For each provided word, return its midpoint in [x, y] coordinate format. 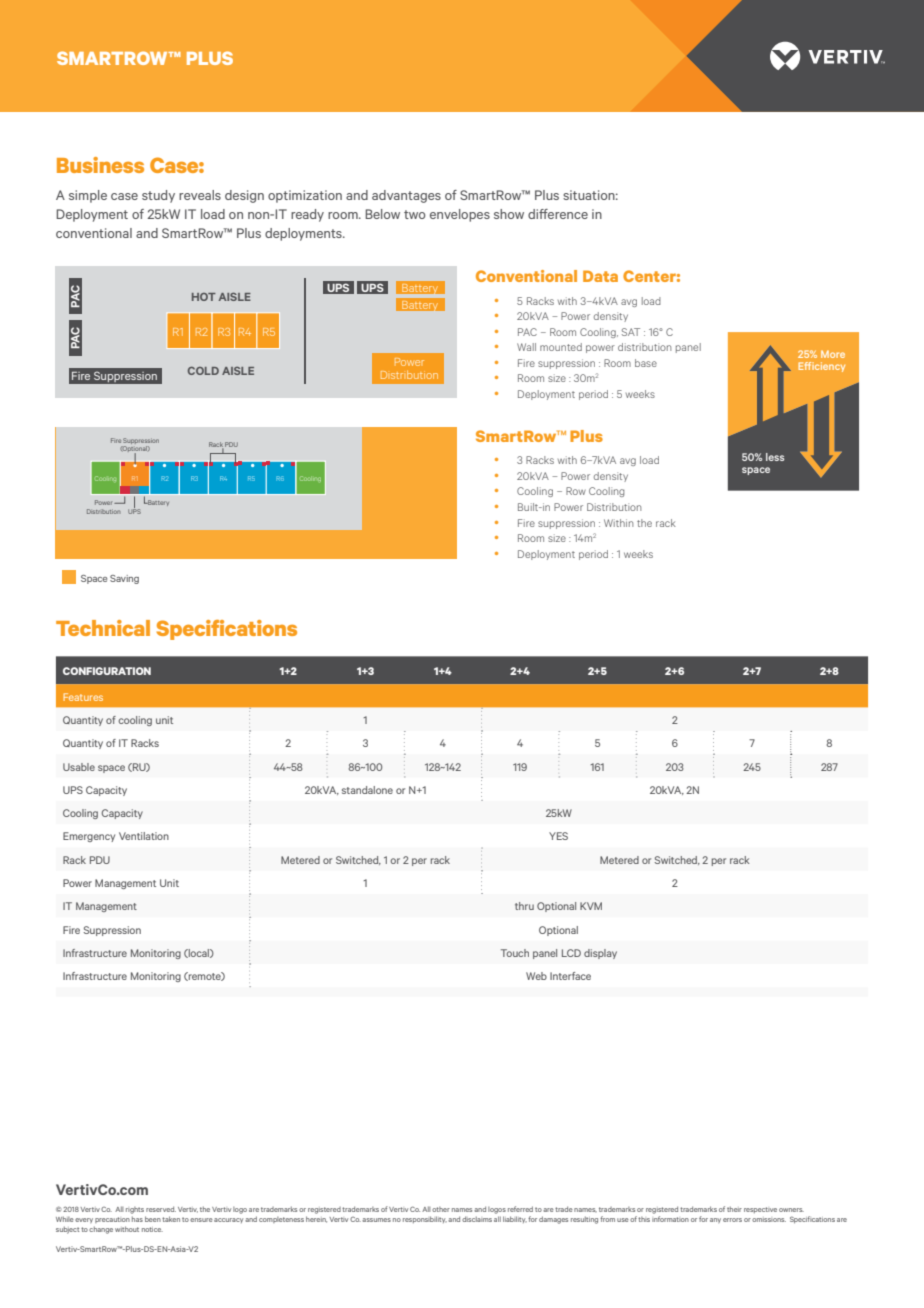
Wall [526, 347]
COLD [203, 371]
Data [600, 276]
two [415, 214]
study [158, 196]
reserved [161, 1209]
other [441, 1209]
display [600, 954]
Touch [515, 953]
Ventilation [144, 836]
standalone [367, 790]
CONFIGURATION [107, 671]
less [775, 457]
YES [558, 836]
